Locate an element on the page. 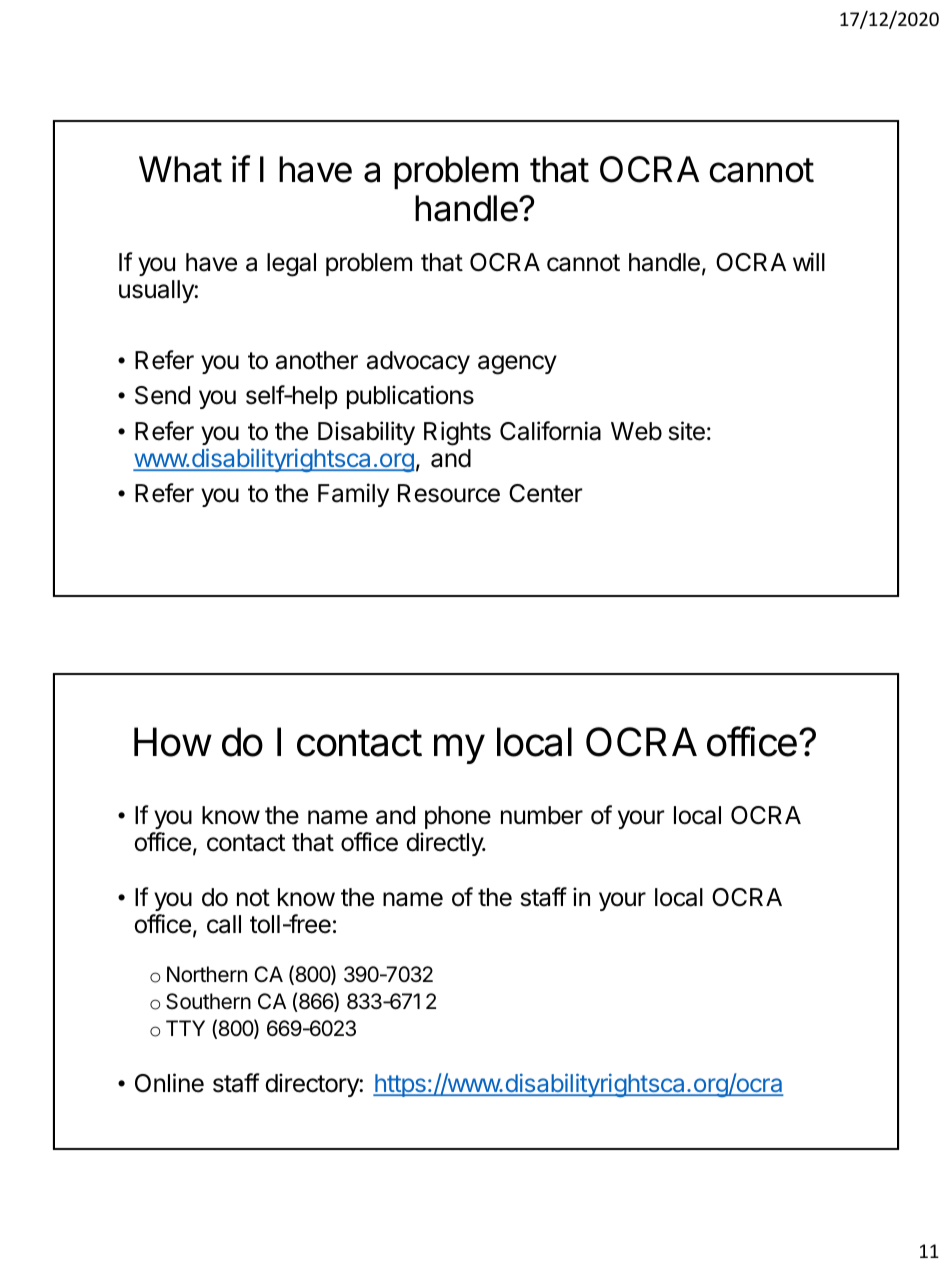 The image size is (952, 1270). How is located at coordinates (173, 742).
